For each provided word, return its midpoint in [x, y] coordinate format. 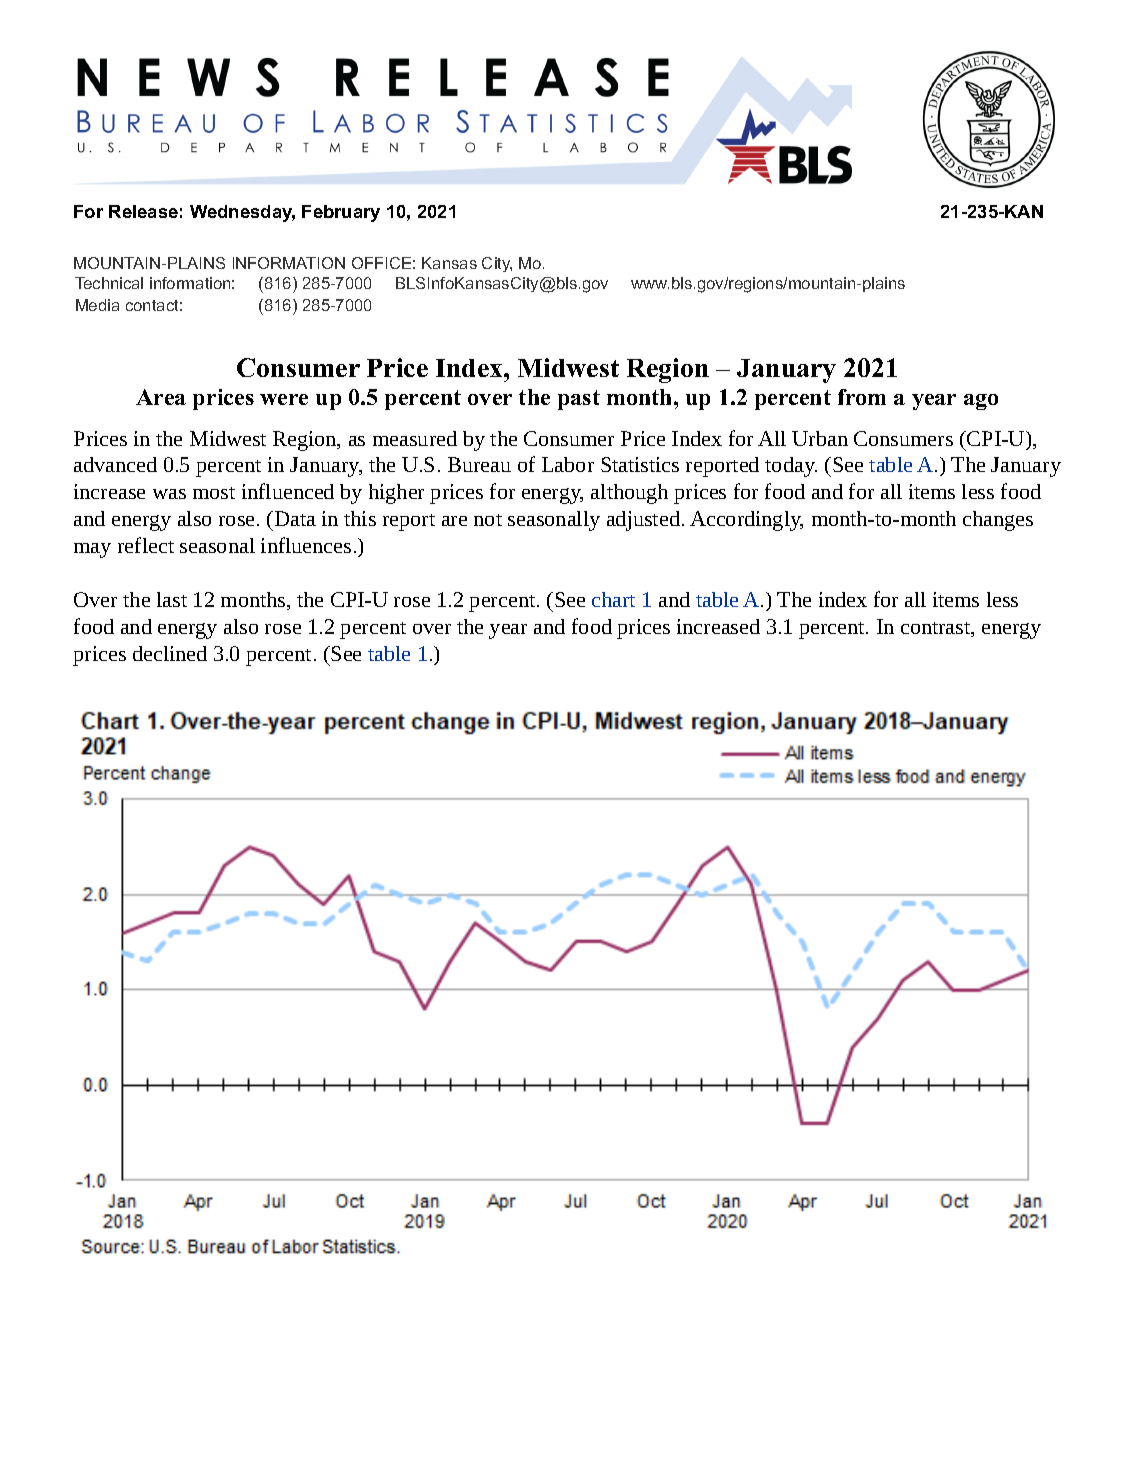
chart [613, 599]
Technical [109, 283]
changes [998, 521]
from [862, 397]
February [341, 213]
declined [170, 653]
